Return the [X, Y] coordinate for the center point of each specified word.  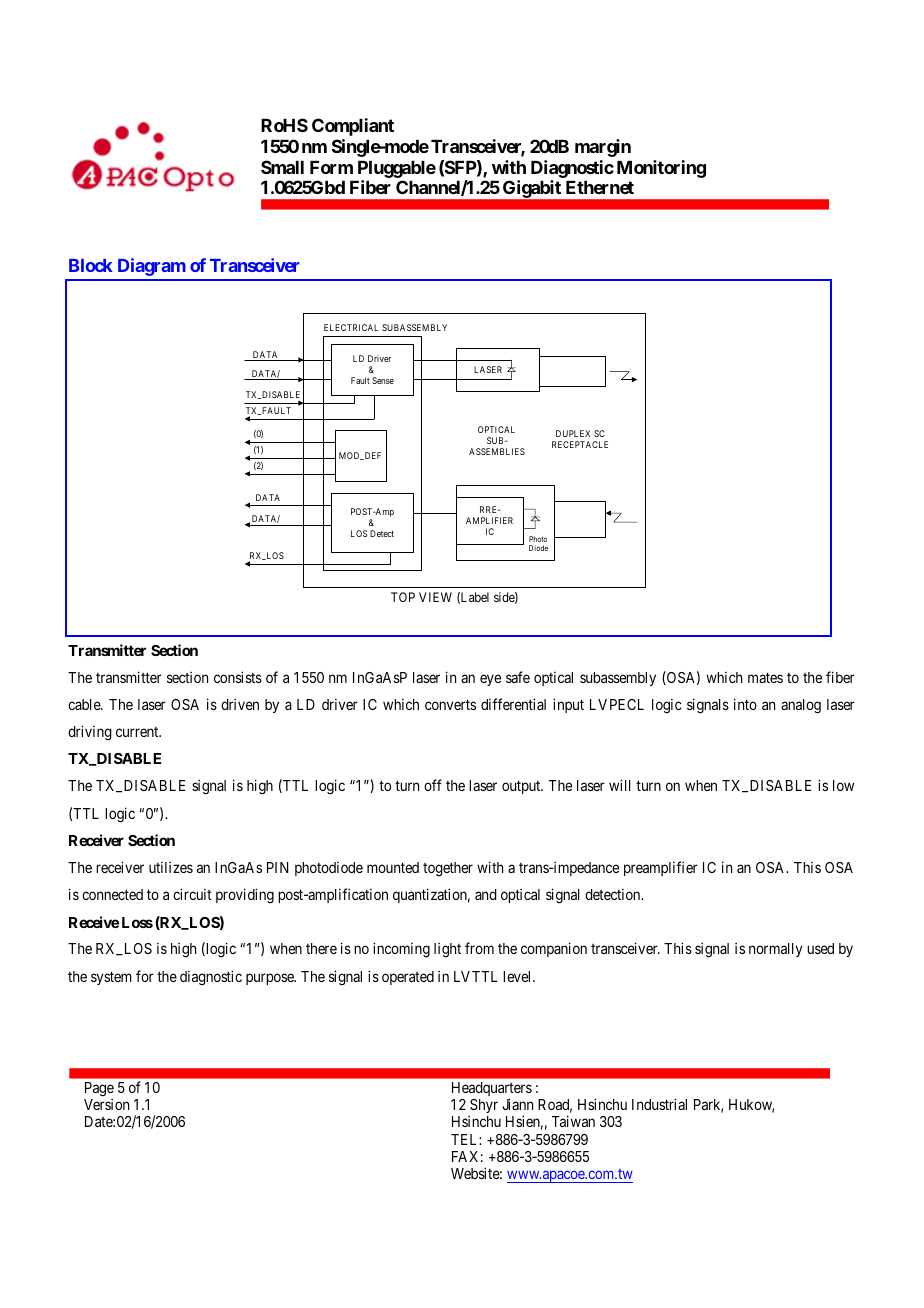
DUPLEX [573, 433]
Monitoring [661, 169]
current [138, 732]
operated [408, 978]
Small [282, 167]
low [843, 785]
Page [99, 1090]
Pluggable [397, 169]
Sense [383, 380]
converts [450, 704]
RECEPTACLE [580, 444]
